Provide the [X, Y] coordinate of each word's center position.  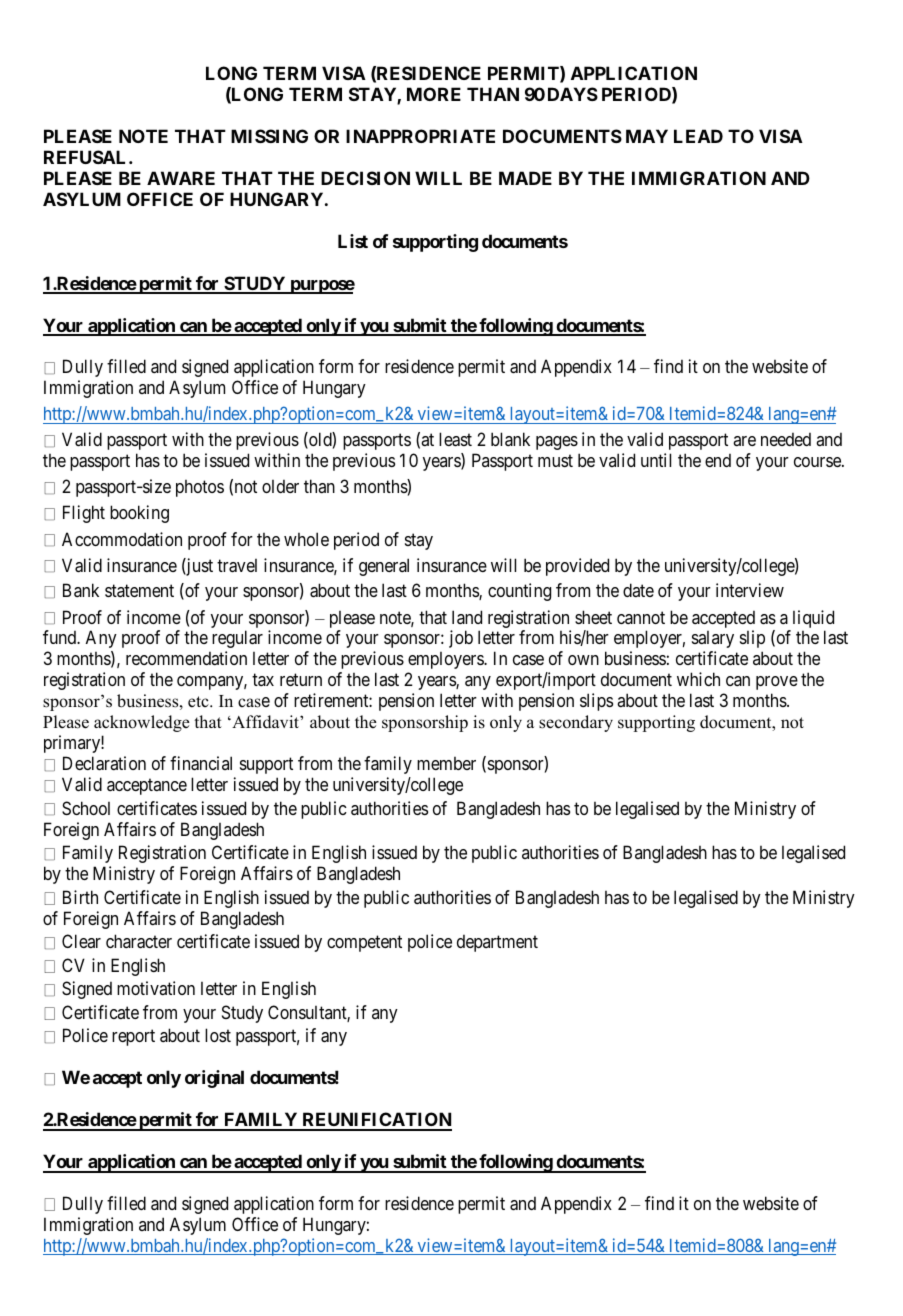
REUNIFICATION [376, 1121]
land [467, 617]
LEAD [698, 136]
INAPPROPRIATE [420, 136]
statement [139, 591]
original [214, 1079]
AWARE [181, 178]
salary [713, 639]
